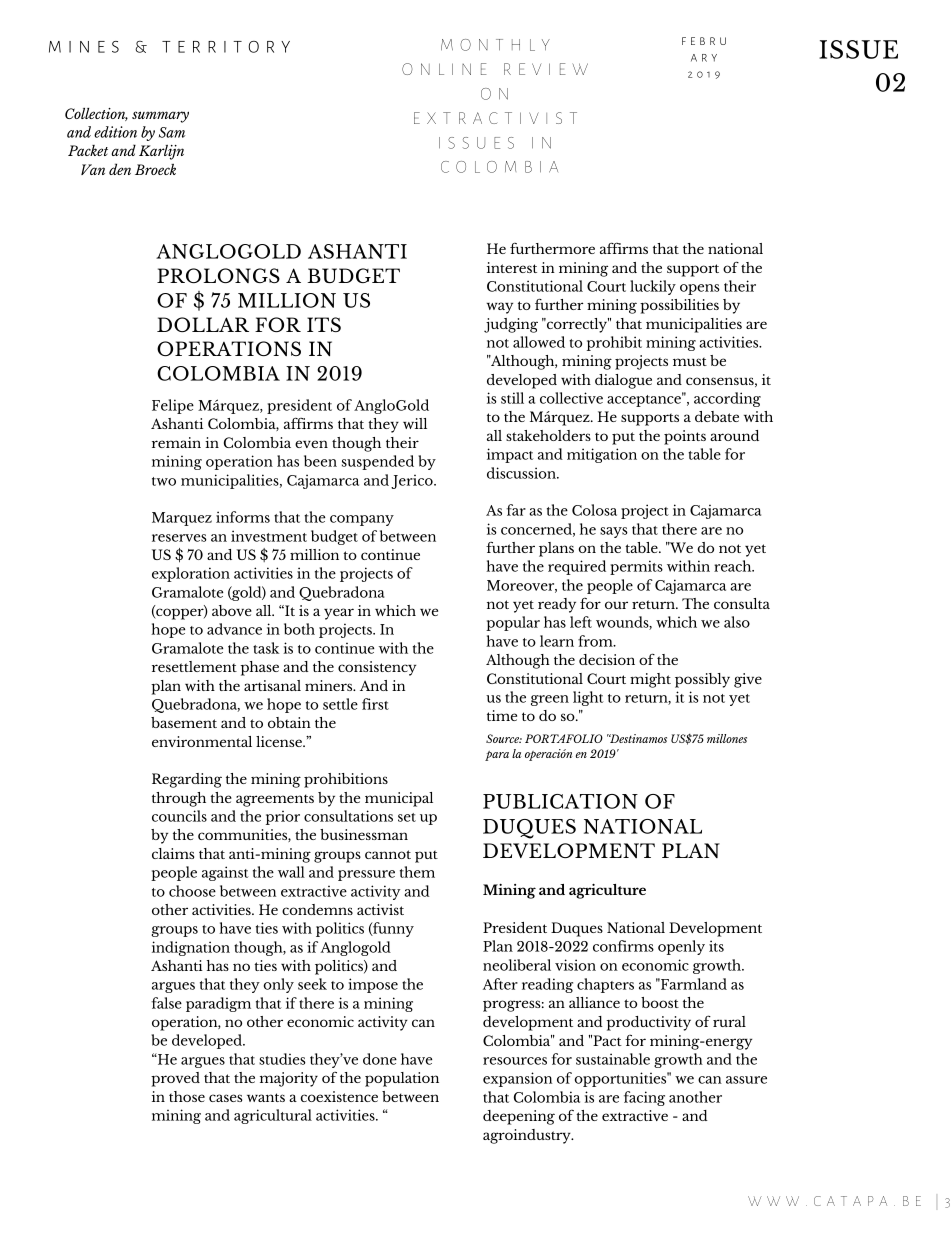 The height and width of the image is (1233, 952). I want to click on ISSUE, so click(858, 49).
